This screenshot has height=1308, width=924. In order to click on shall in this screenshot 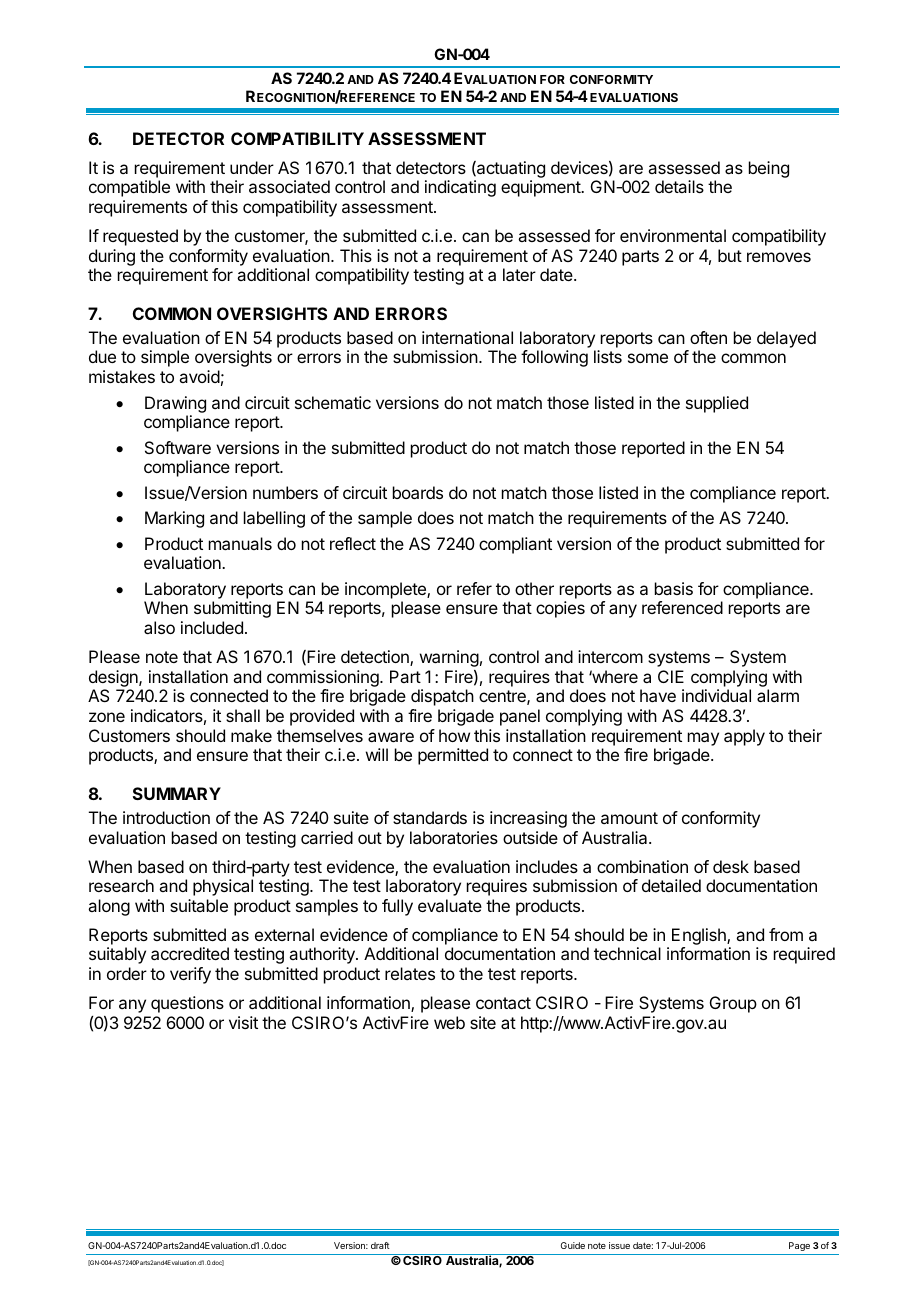, I will do `click(243, 715)`.
